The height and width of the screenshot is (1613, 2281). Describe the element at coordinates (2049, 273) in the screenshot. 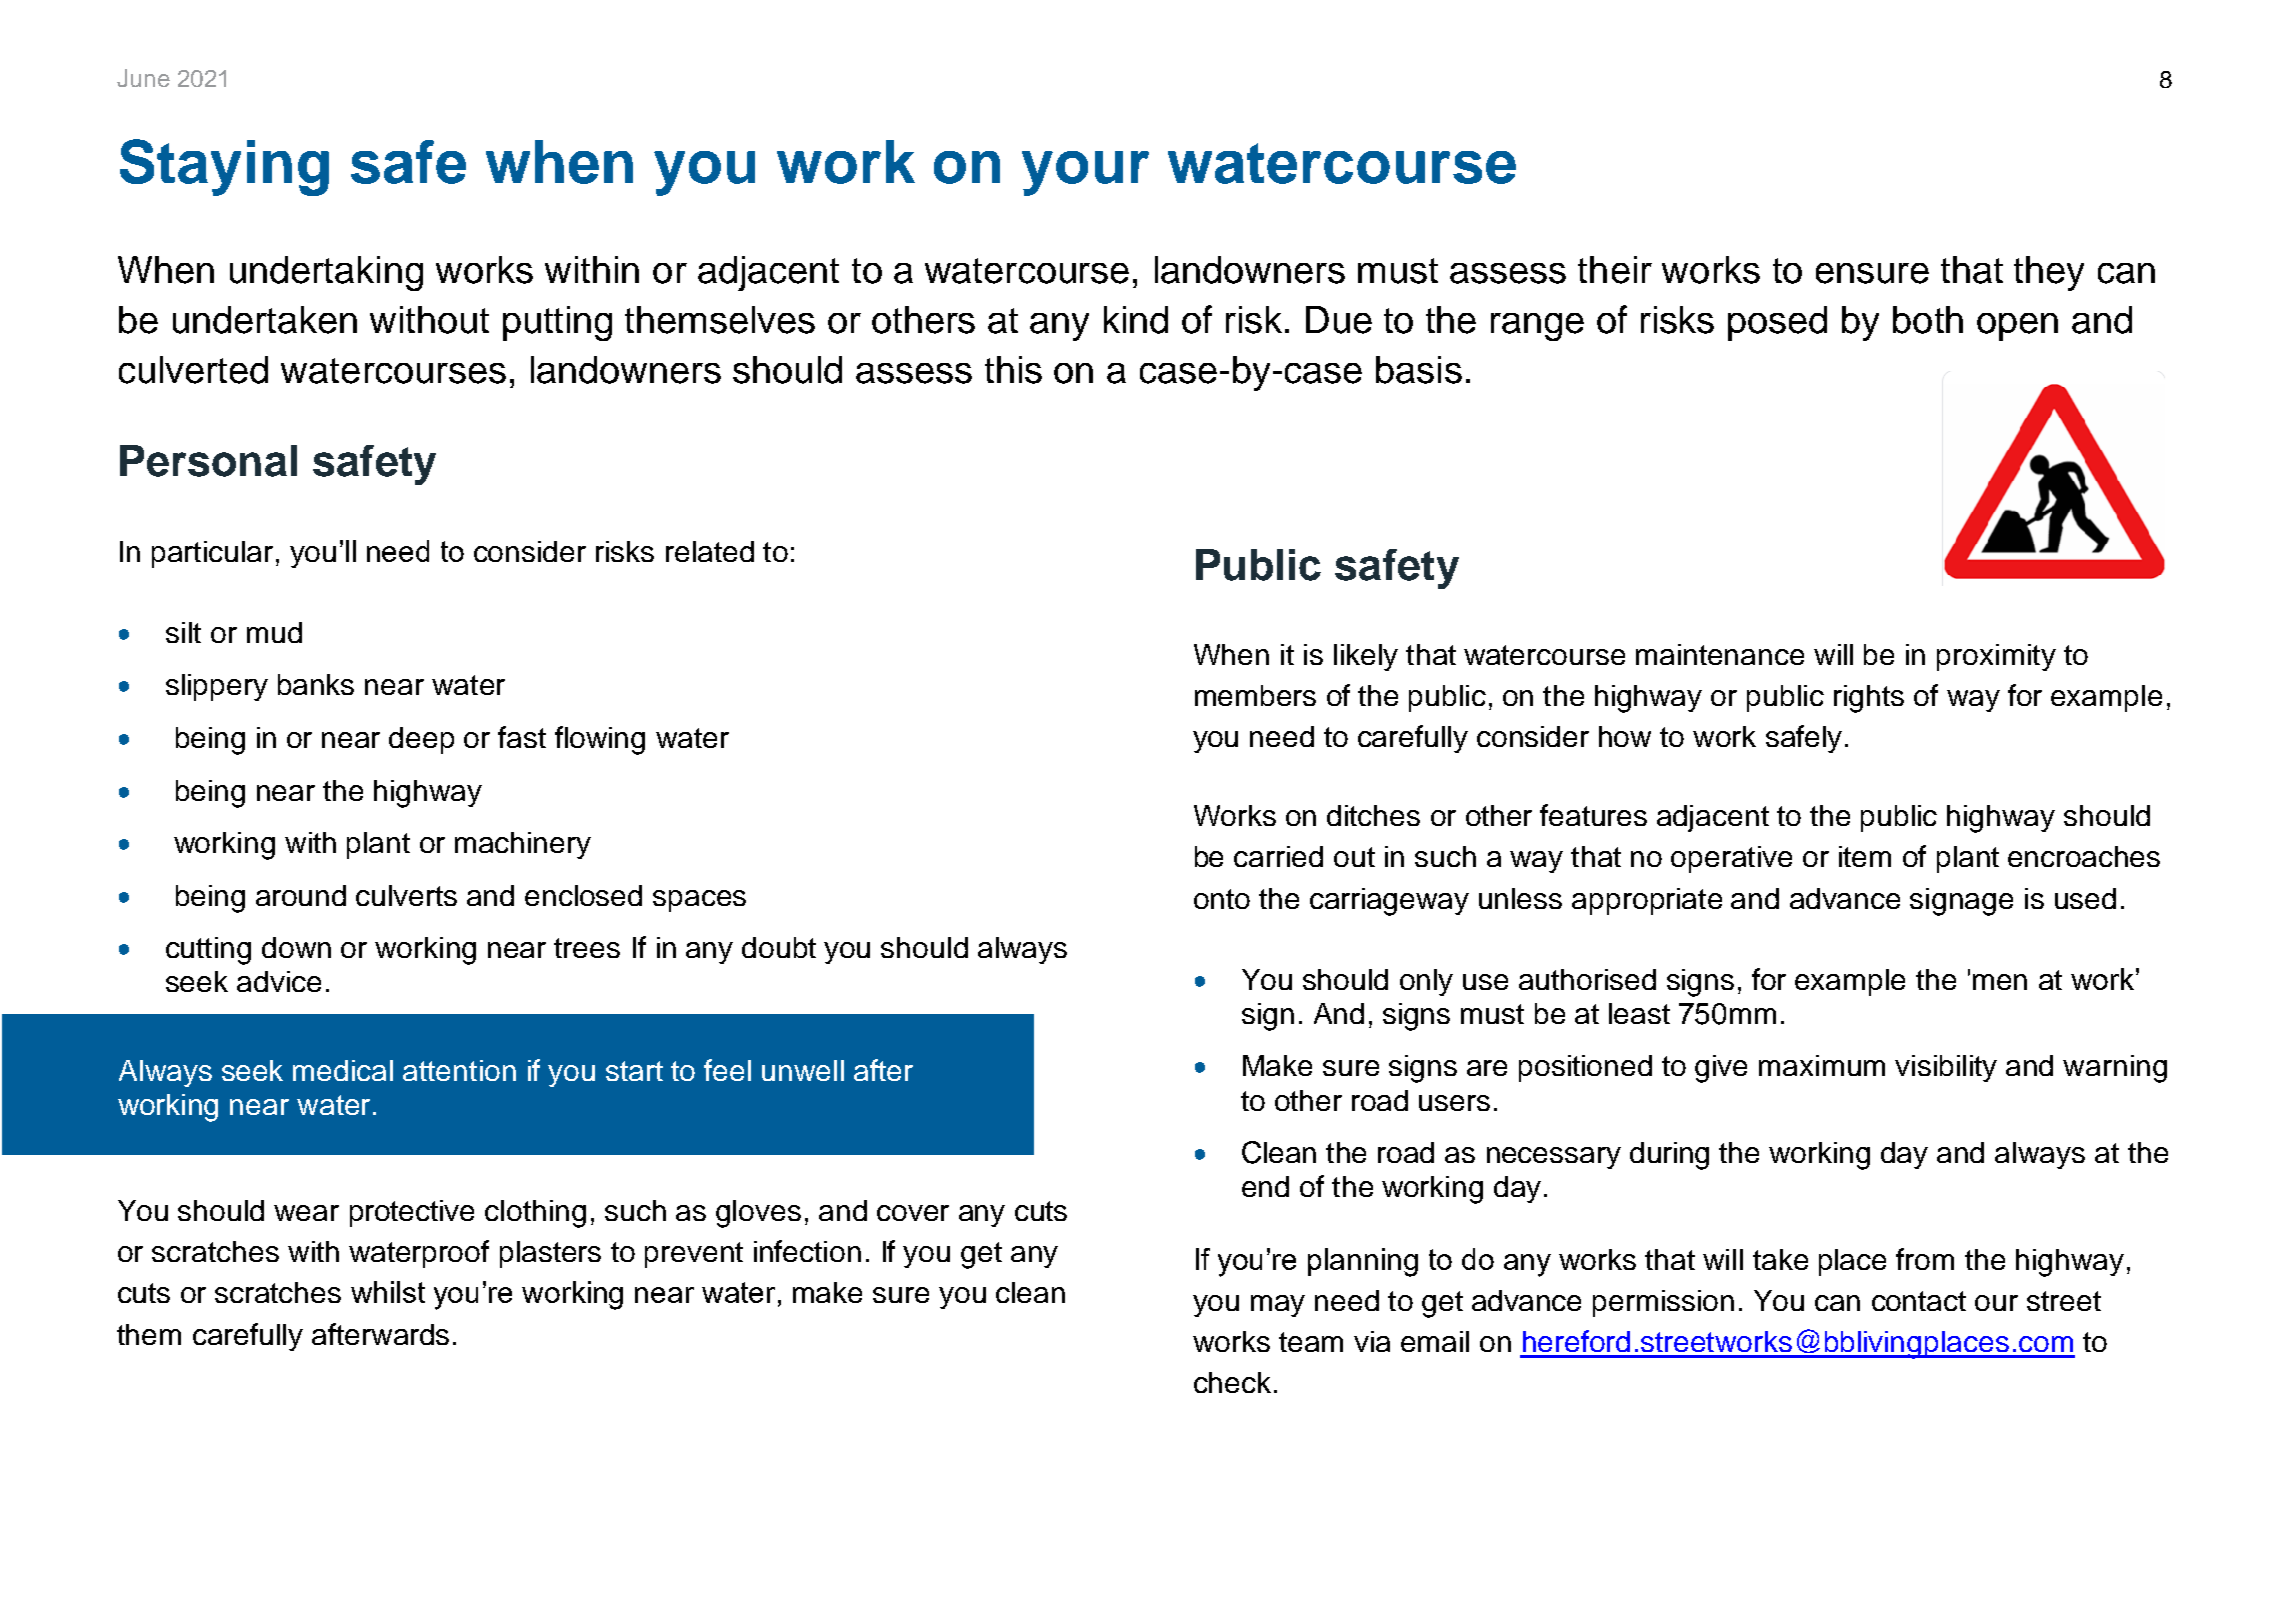

I see `they` at that location.
